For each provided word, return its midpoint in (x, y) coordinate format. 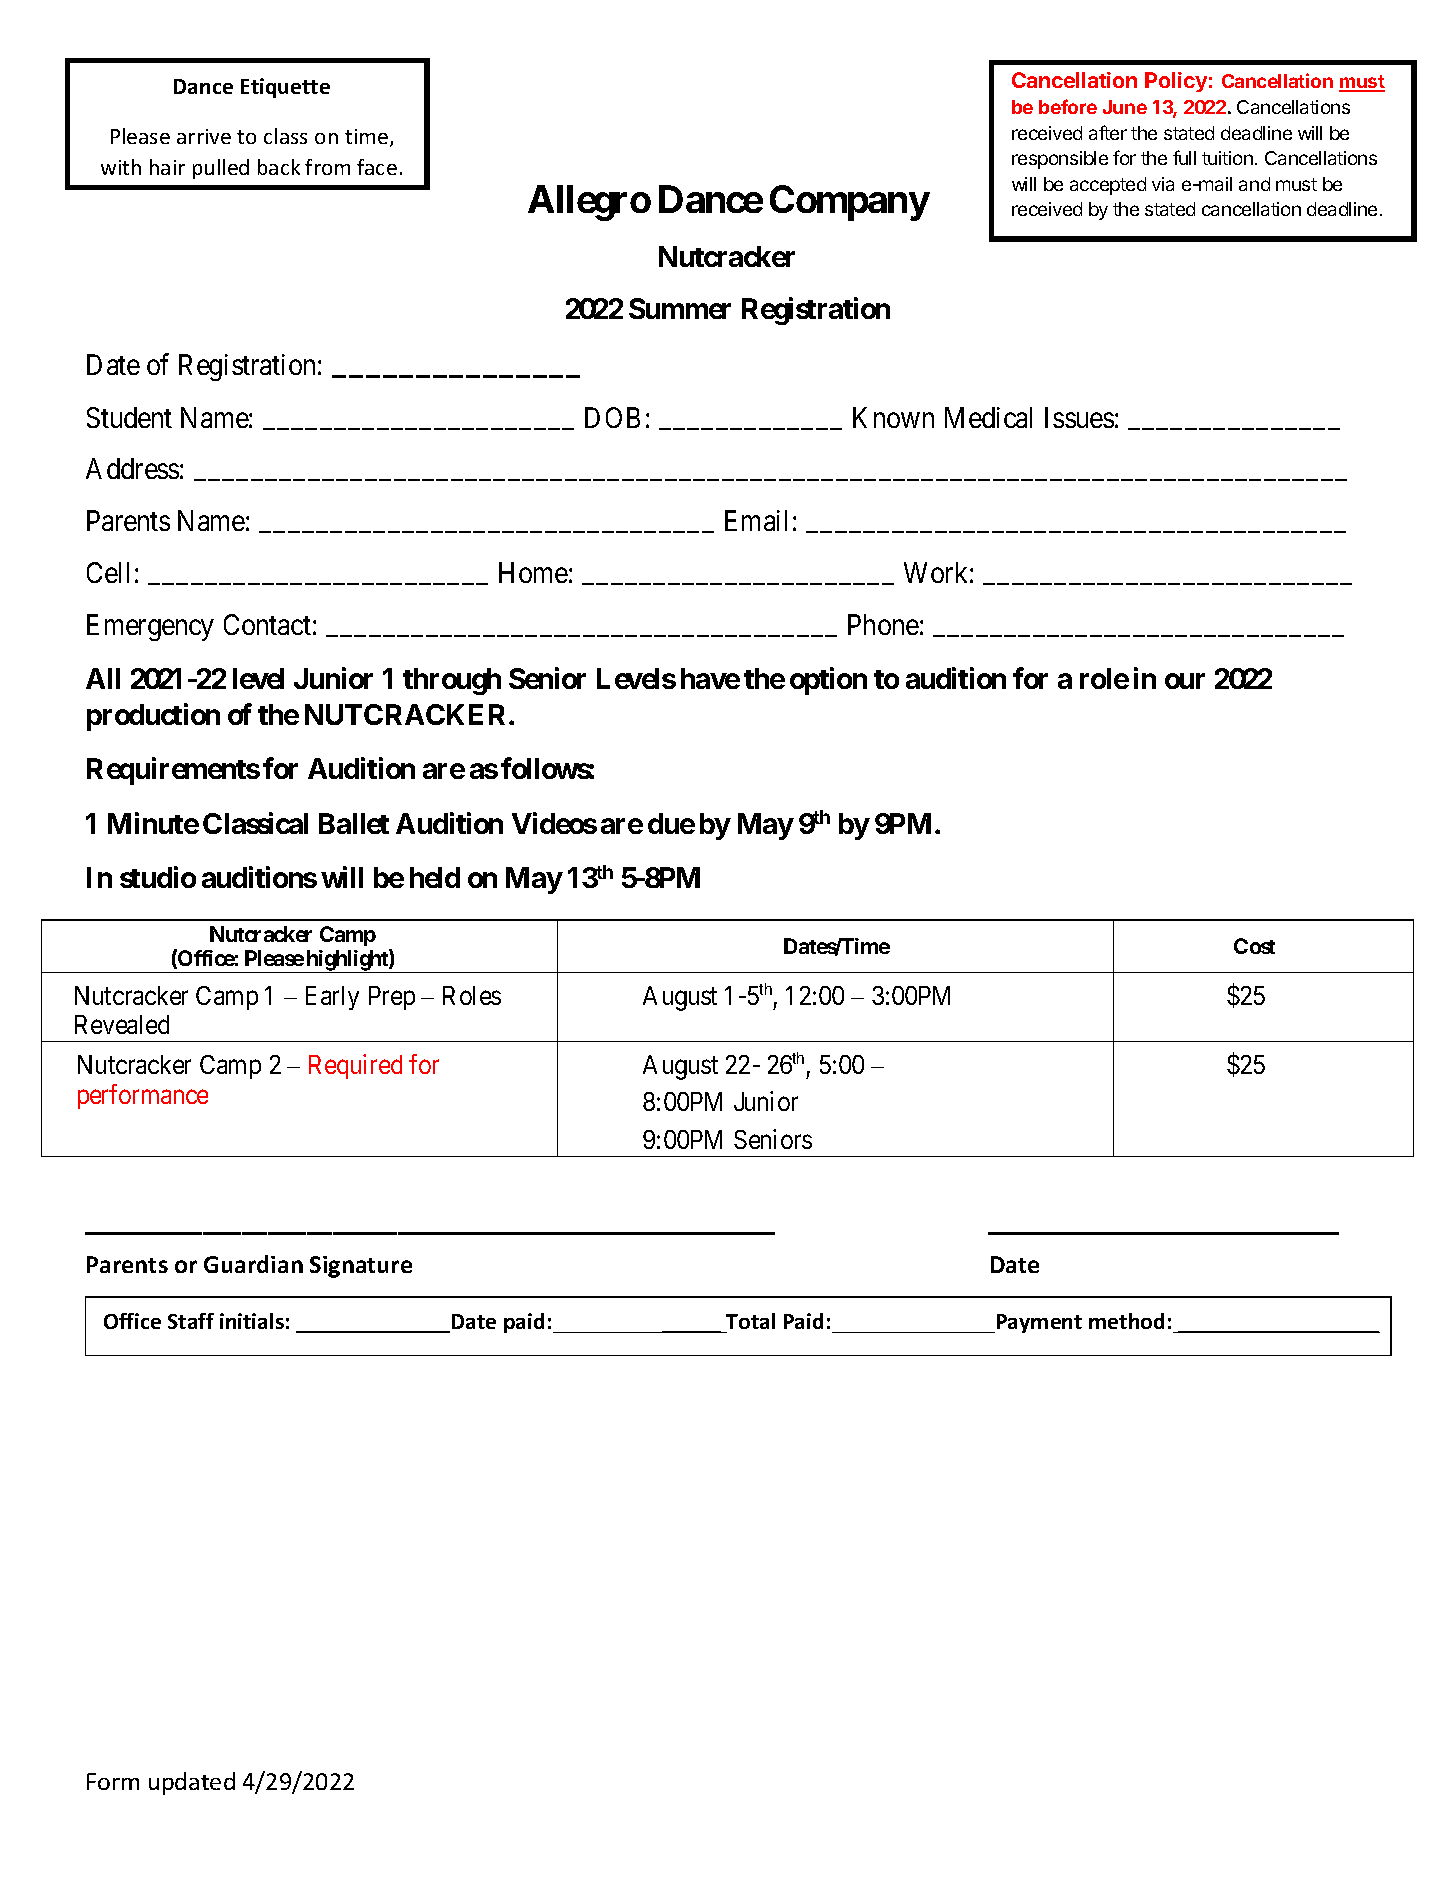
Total (750, 1321)
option (828, 681)
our (1185, 681)
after (1108, 132)
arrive (204, 136)
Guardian (253, 1264)
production (153, 717)
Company (849, 203)
